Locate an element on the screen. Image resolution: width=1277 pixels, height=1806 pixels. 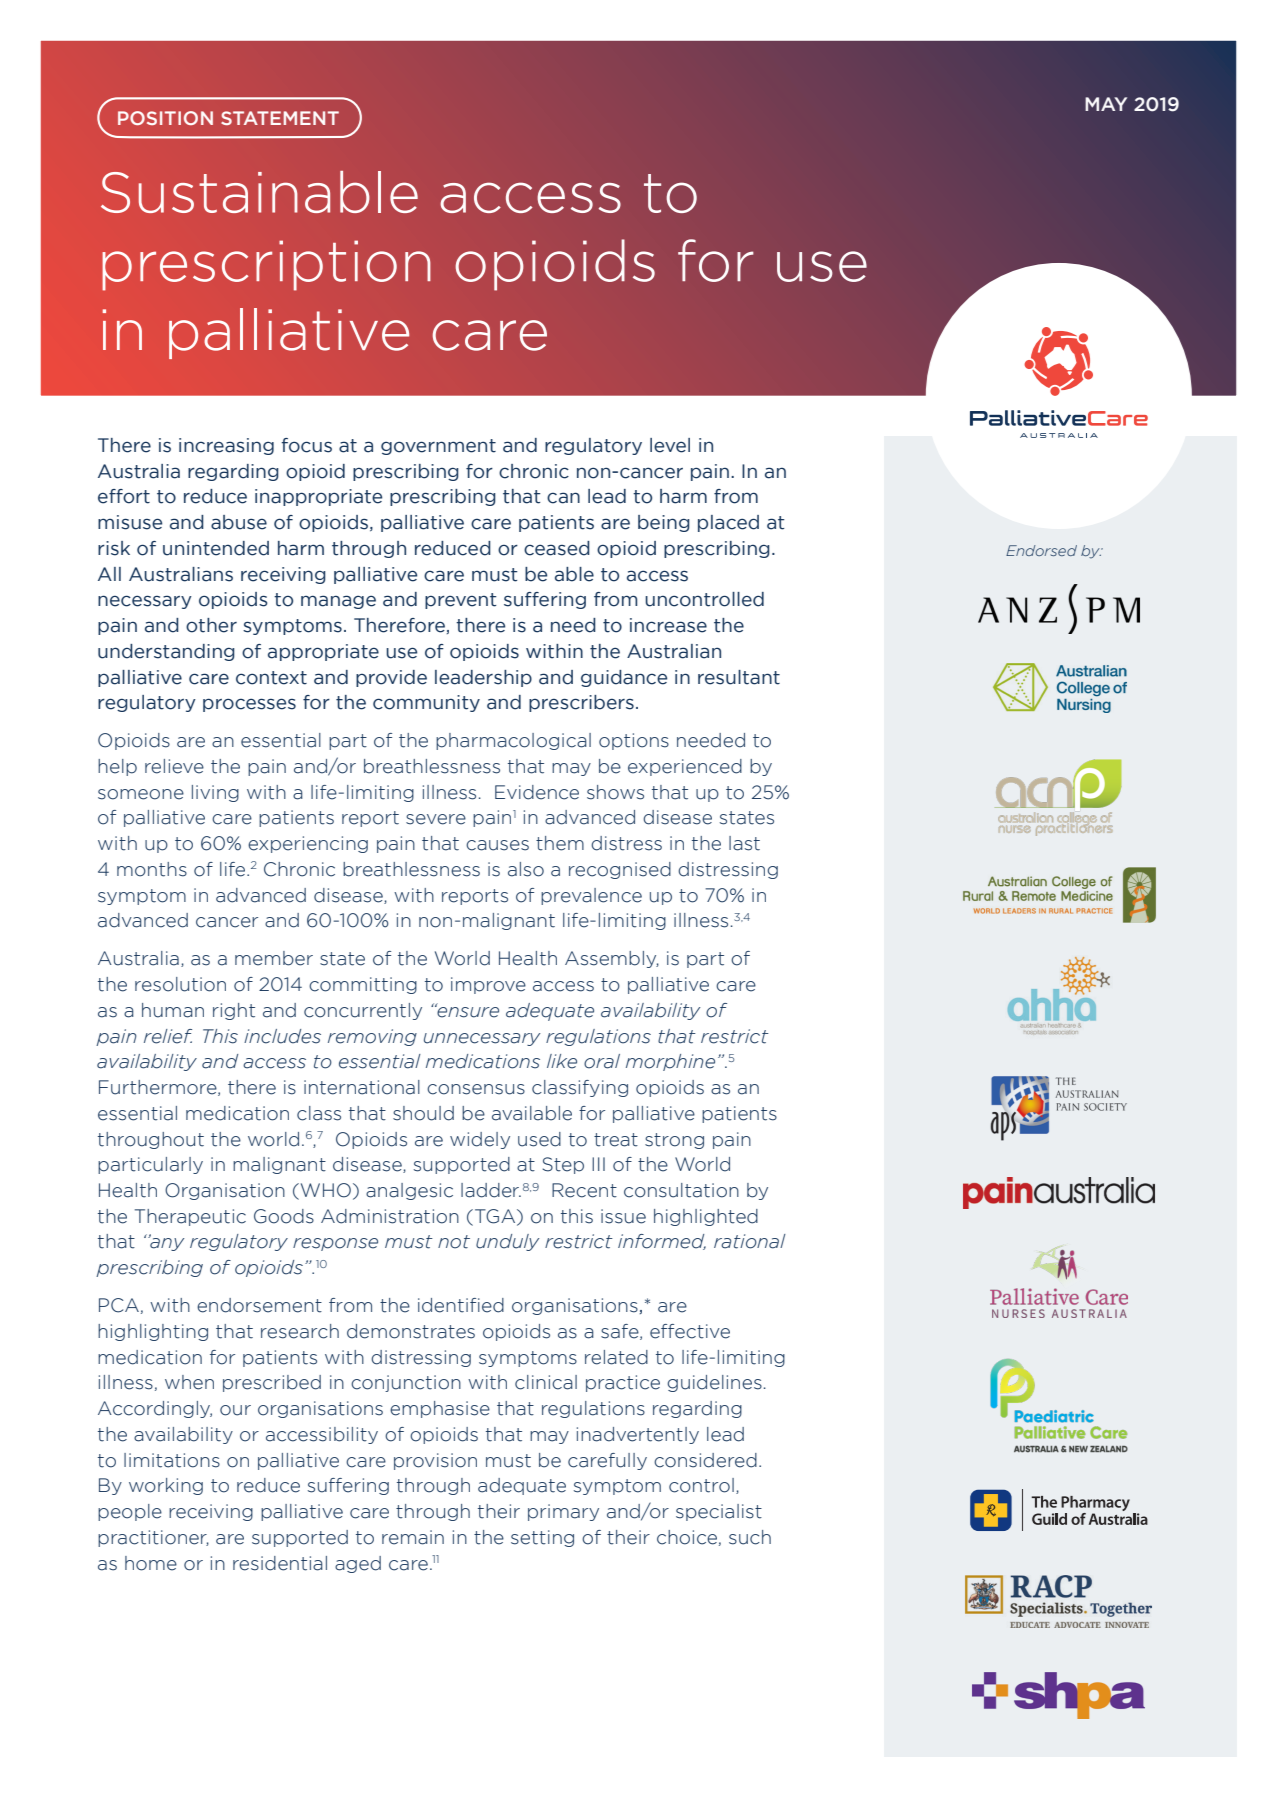
last is located at coordinates (744, 843).
